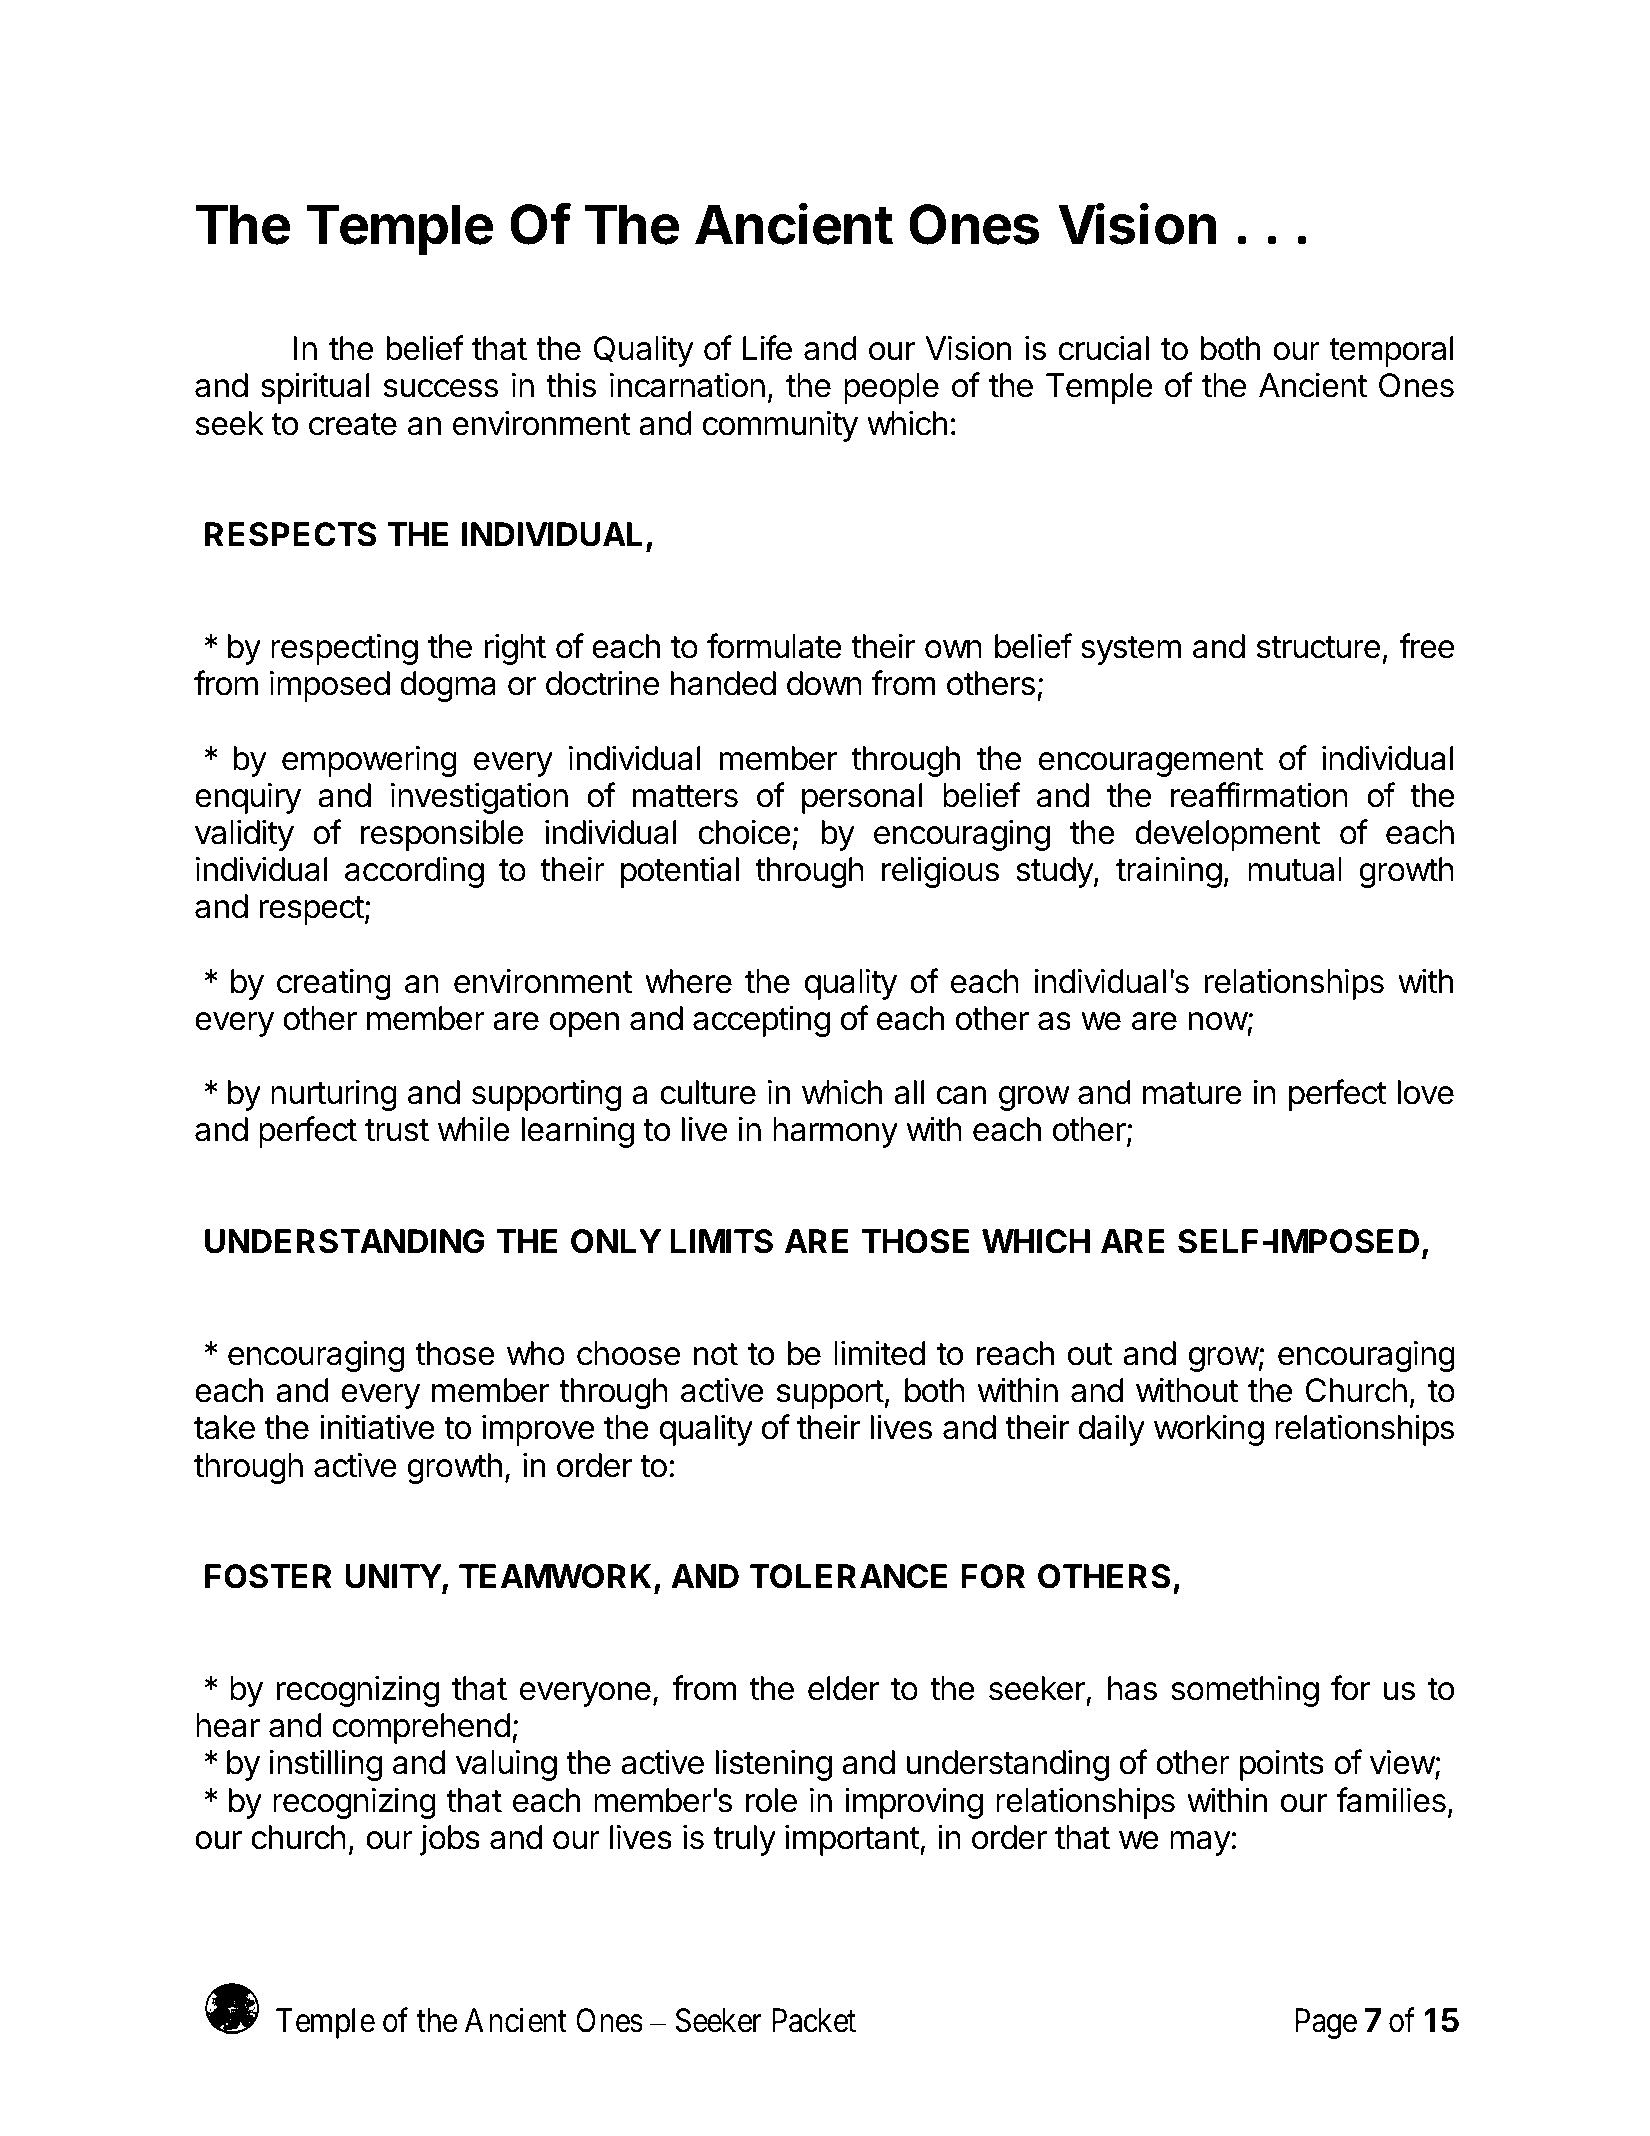 The width and height of the screenshot is (1650, 2136). What do you see at coordinates (1391, 351) in the screenshot?
I see `temporal` at bounding box center [1391, 351].
